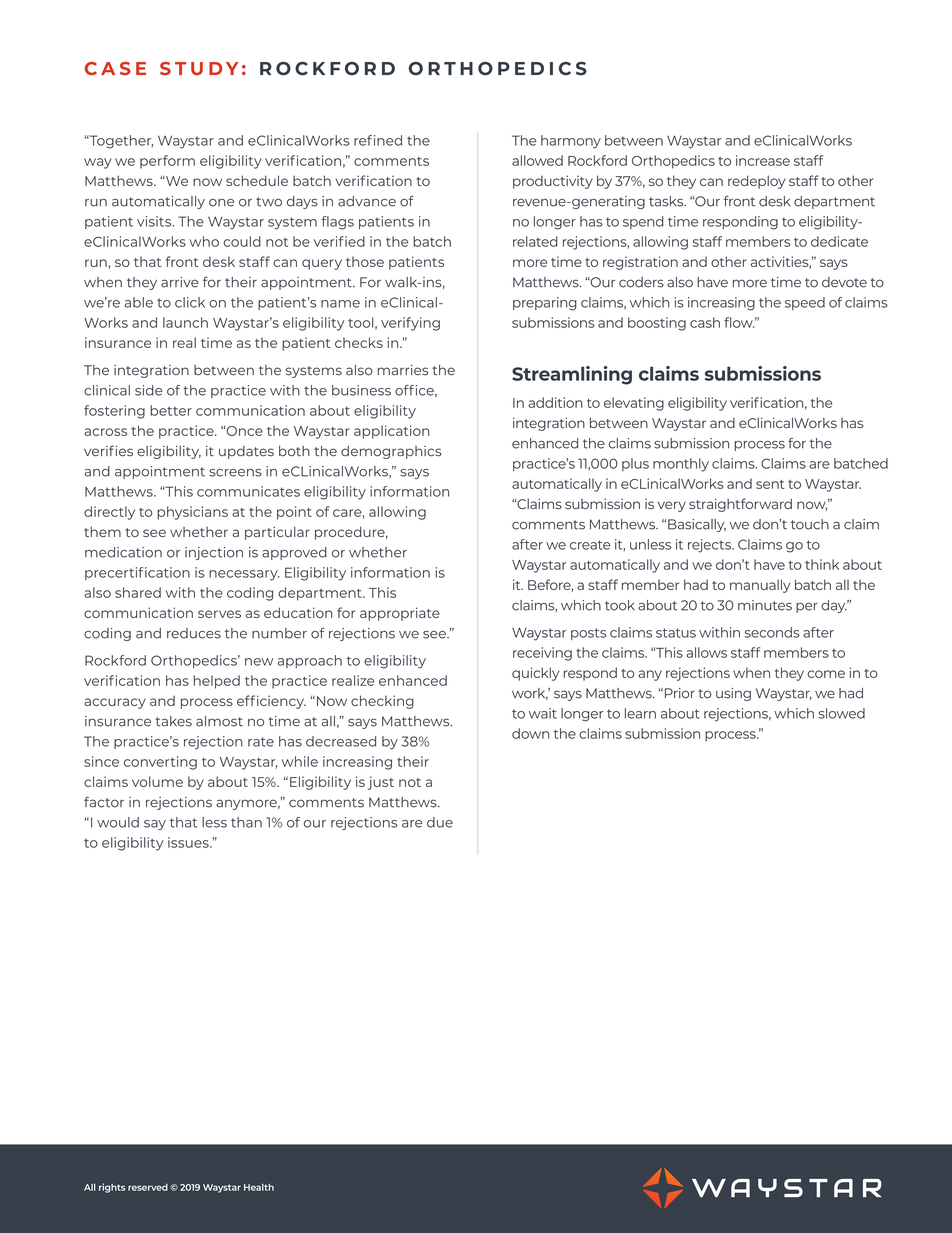 This document has width=952, height=1233. What do you see at coordinates (440, 822) in the document?
I see `due` at bounding box center [440, 822].
